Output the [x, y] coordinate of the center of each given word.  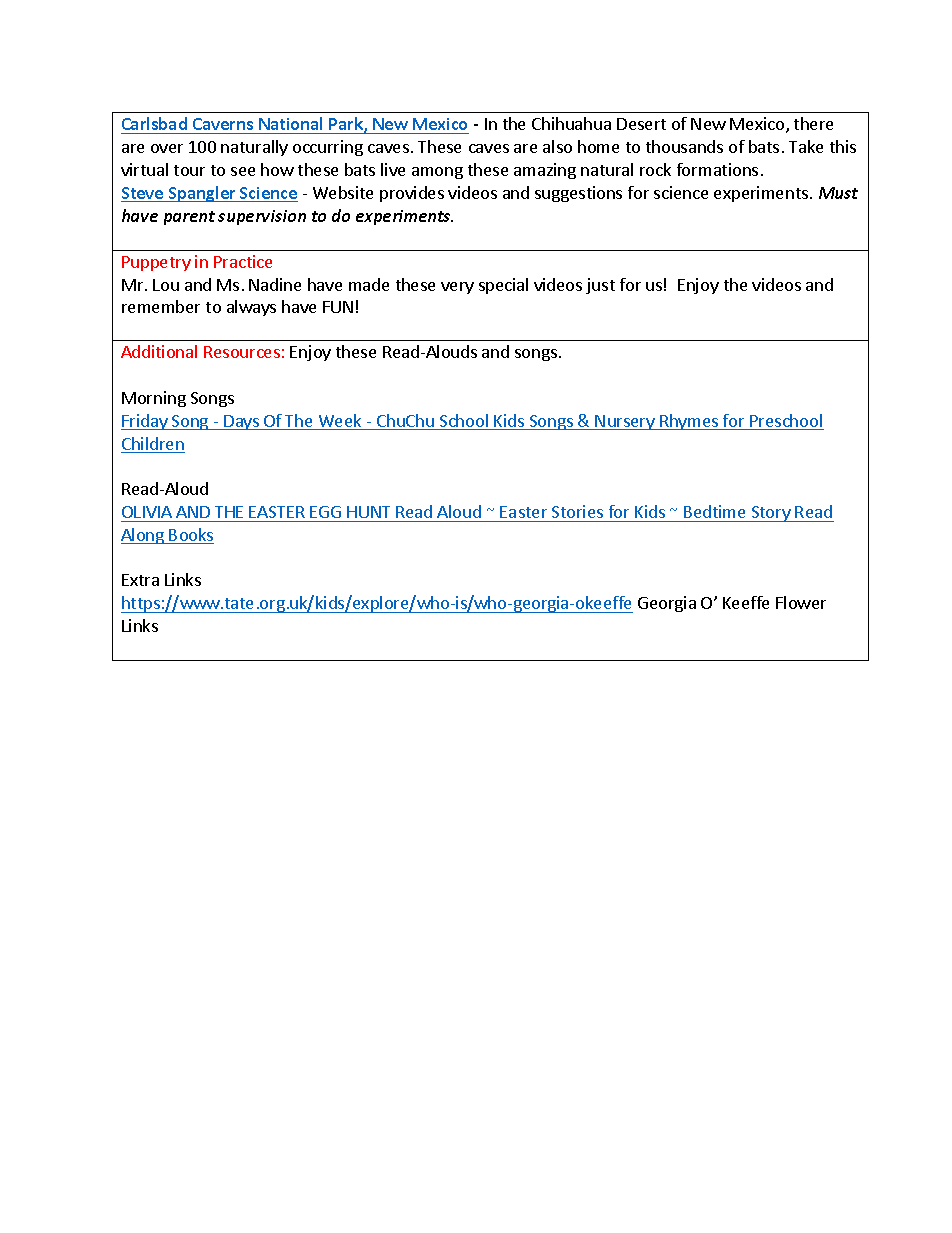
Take [806, 146]
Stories [577, 511]
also [557, 146]
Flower [801, 602]
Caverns [223, 126]
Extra [140, 580]
